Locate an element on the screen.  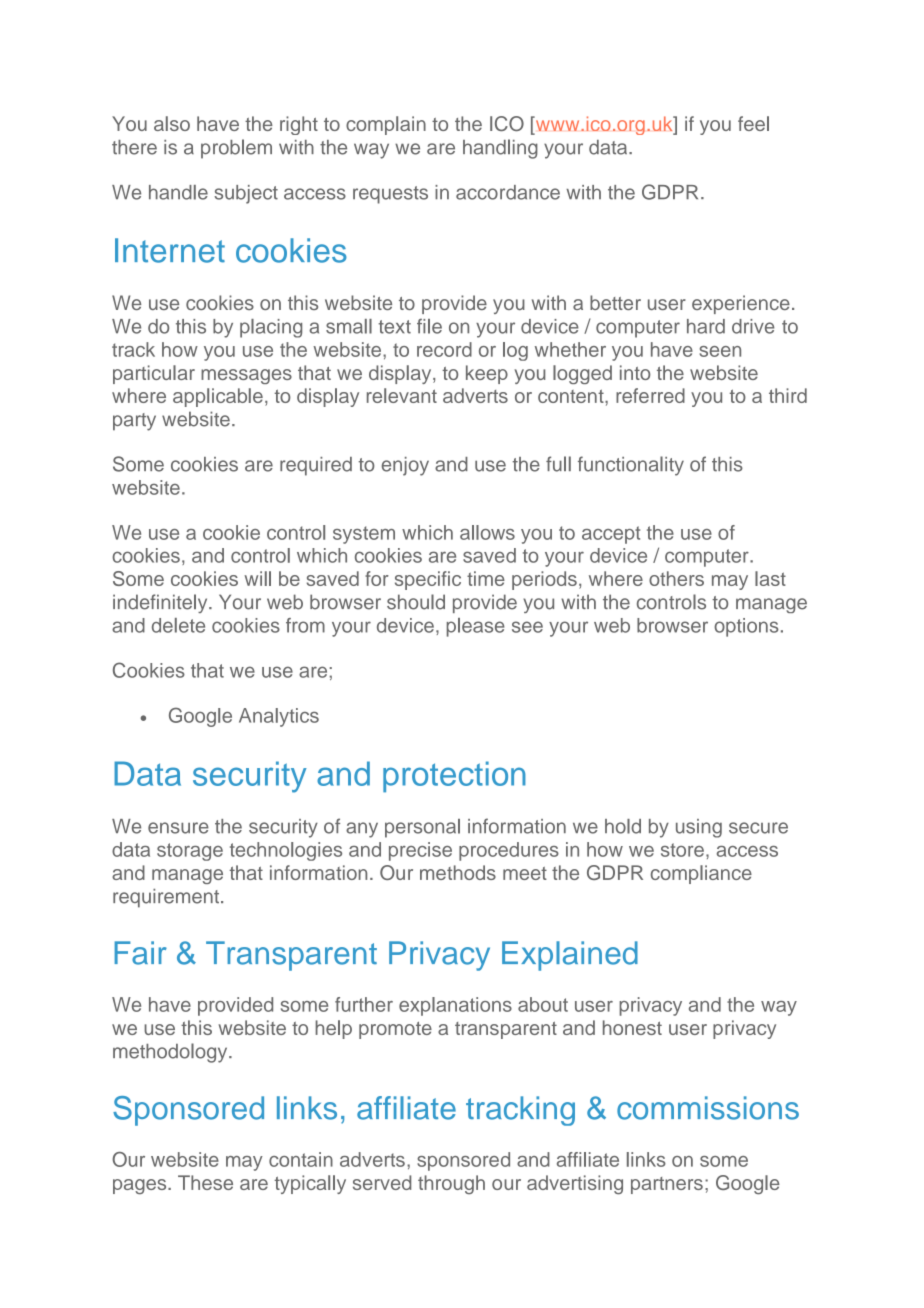
others is located at coordinates (676, 578).
